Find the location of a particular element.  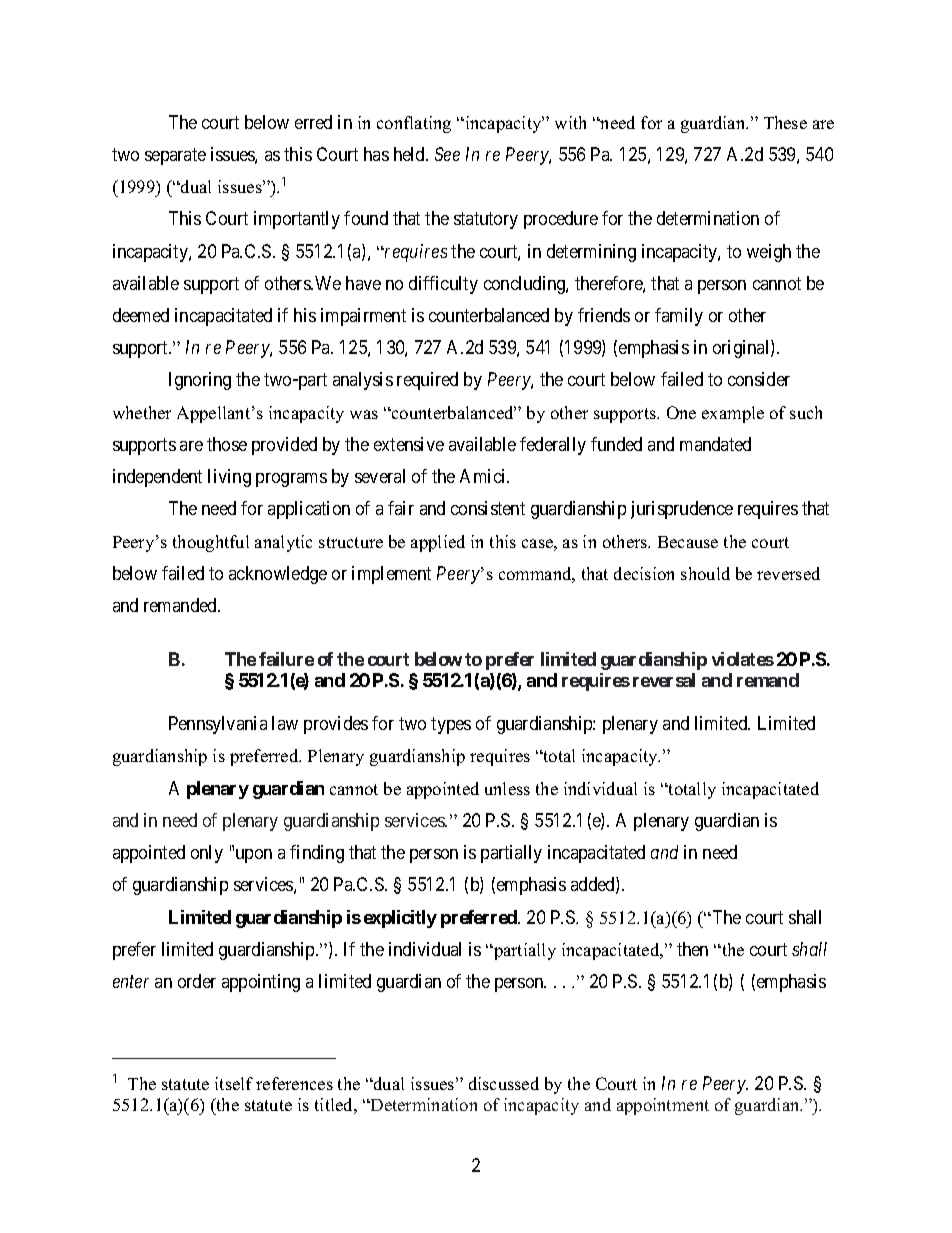

separate is located at coordinates (175, 156).
